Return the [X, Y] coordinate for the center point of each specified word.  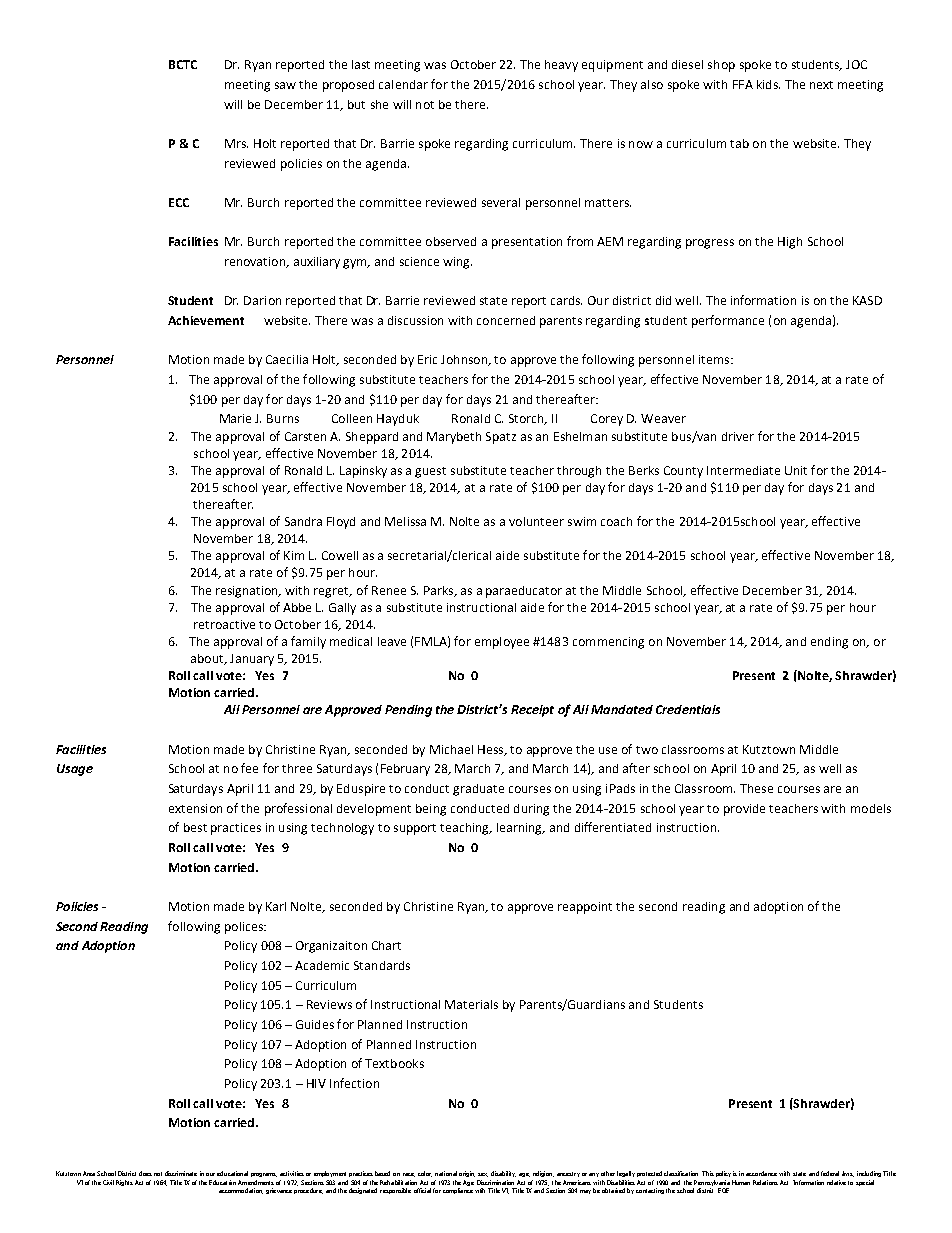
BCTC [183, 64]
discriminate [181, 1173]
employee [502, 643]
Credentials [688, 709]
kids [768, 84]
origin [467, 1174]
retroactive [224, 624]
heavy [561, 66]
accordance [761, 1173]
